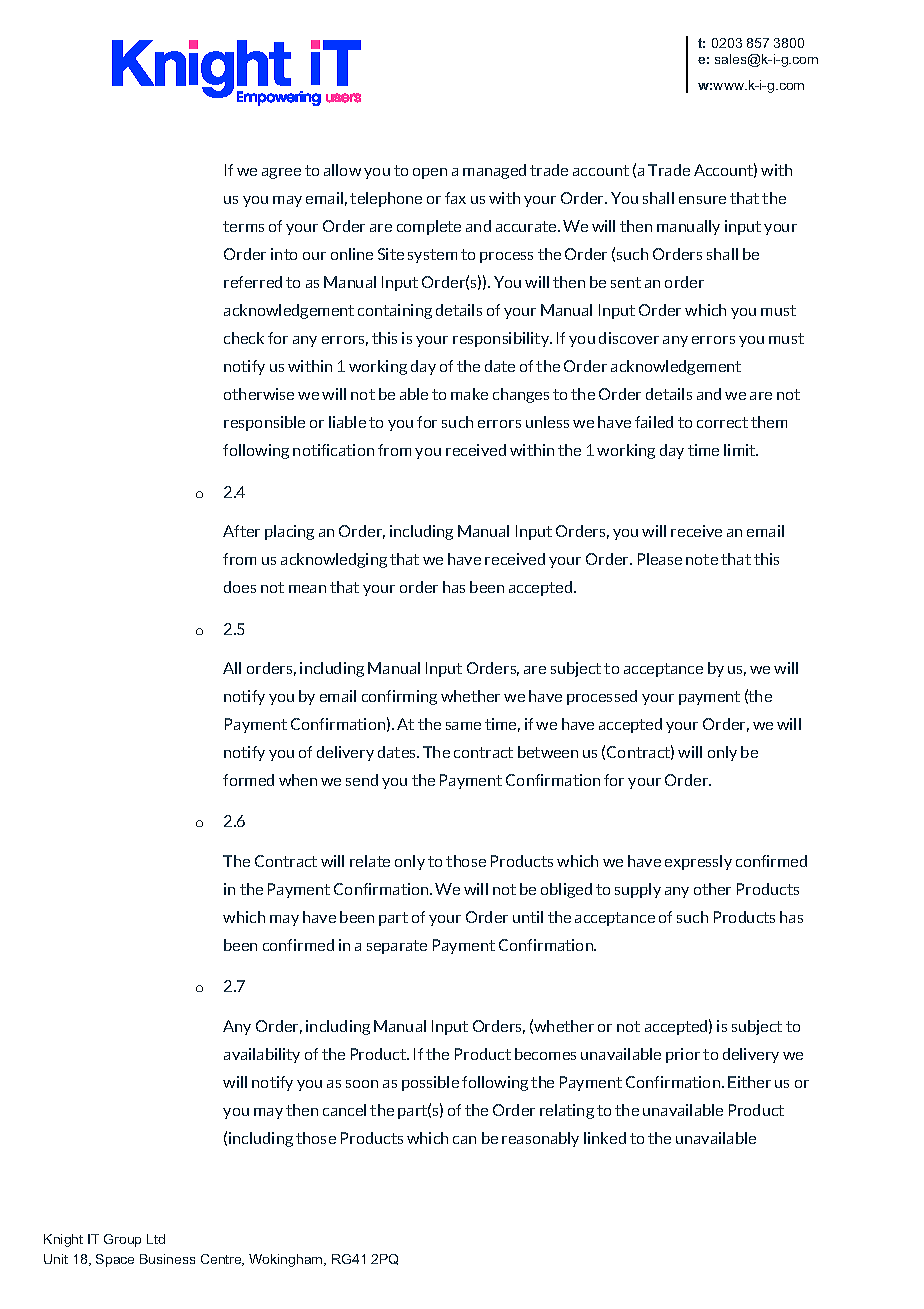 The image size is (924, 1309). Describe the element at coordinates (243, 226) in the page. I see `terms` at that location.
